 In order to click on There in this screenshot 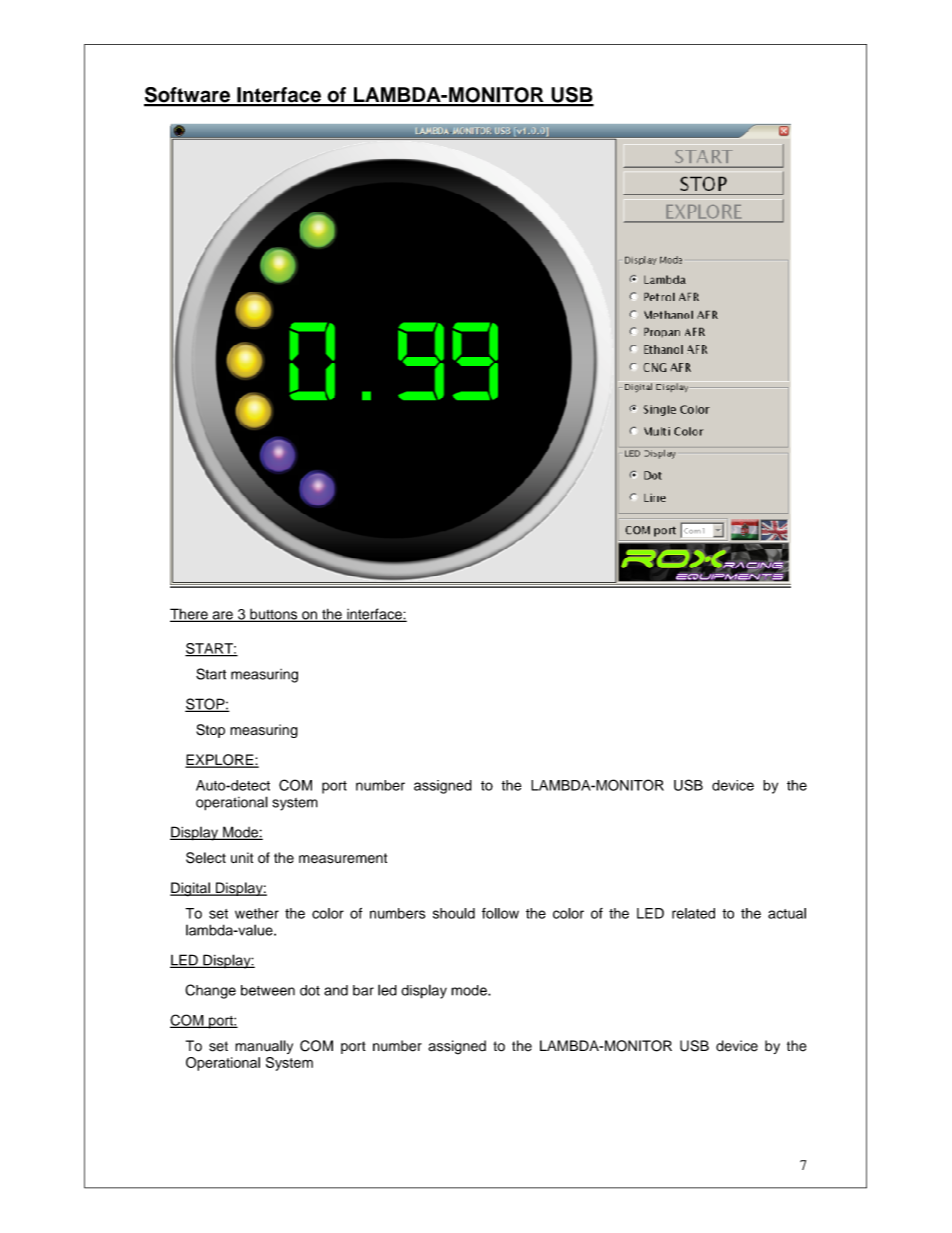, I will do `click(190, 615)`.
